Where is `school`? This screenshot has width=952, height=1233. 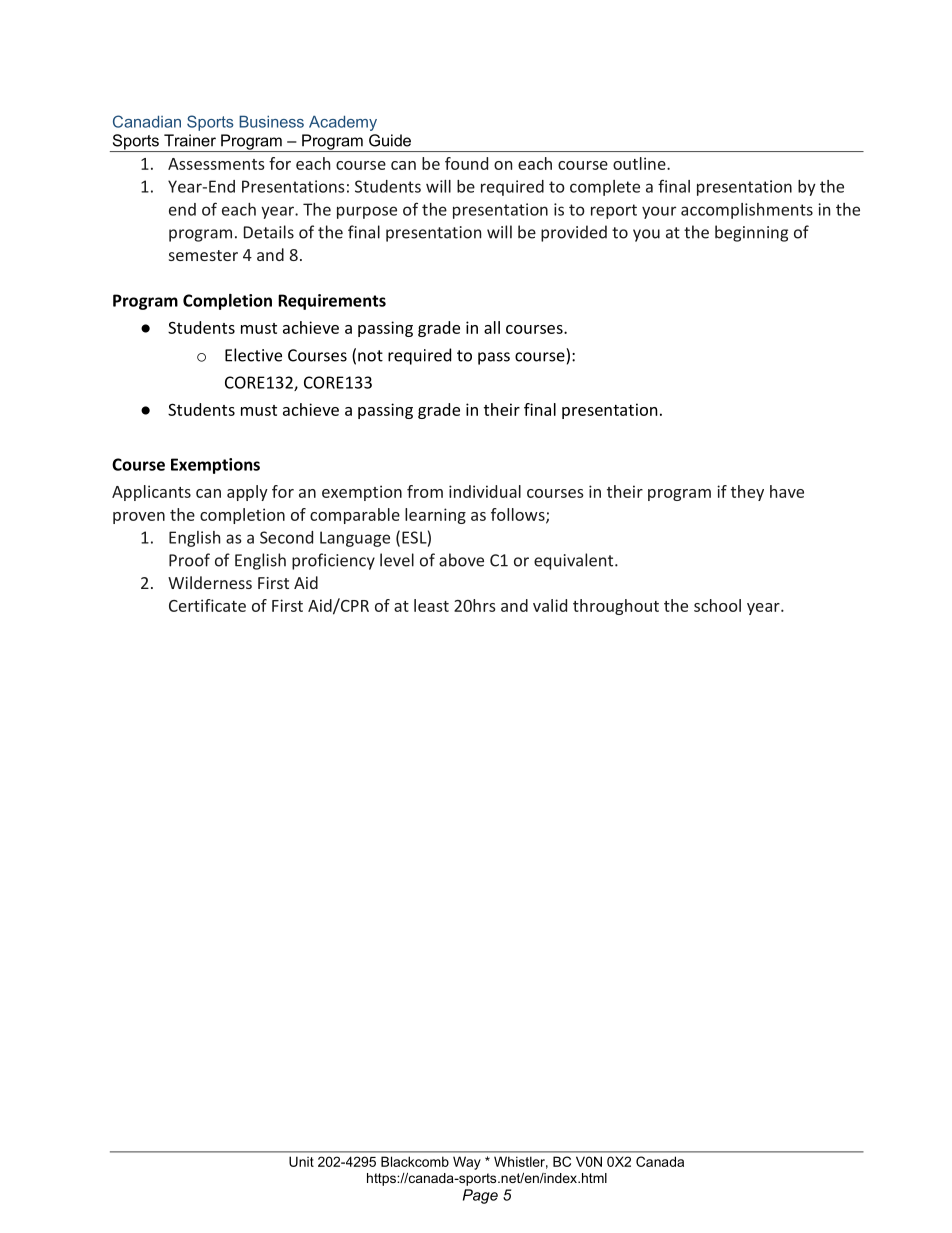
school is located at coordinates (717, 605).
